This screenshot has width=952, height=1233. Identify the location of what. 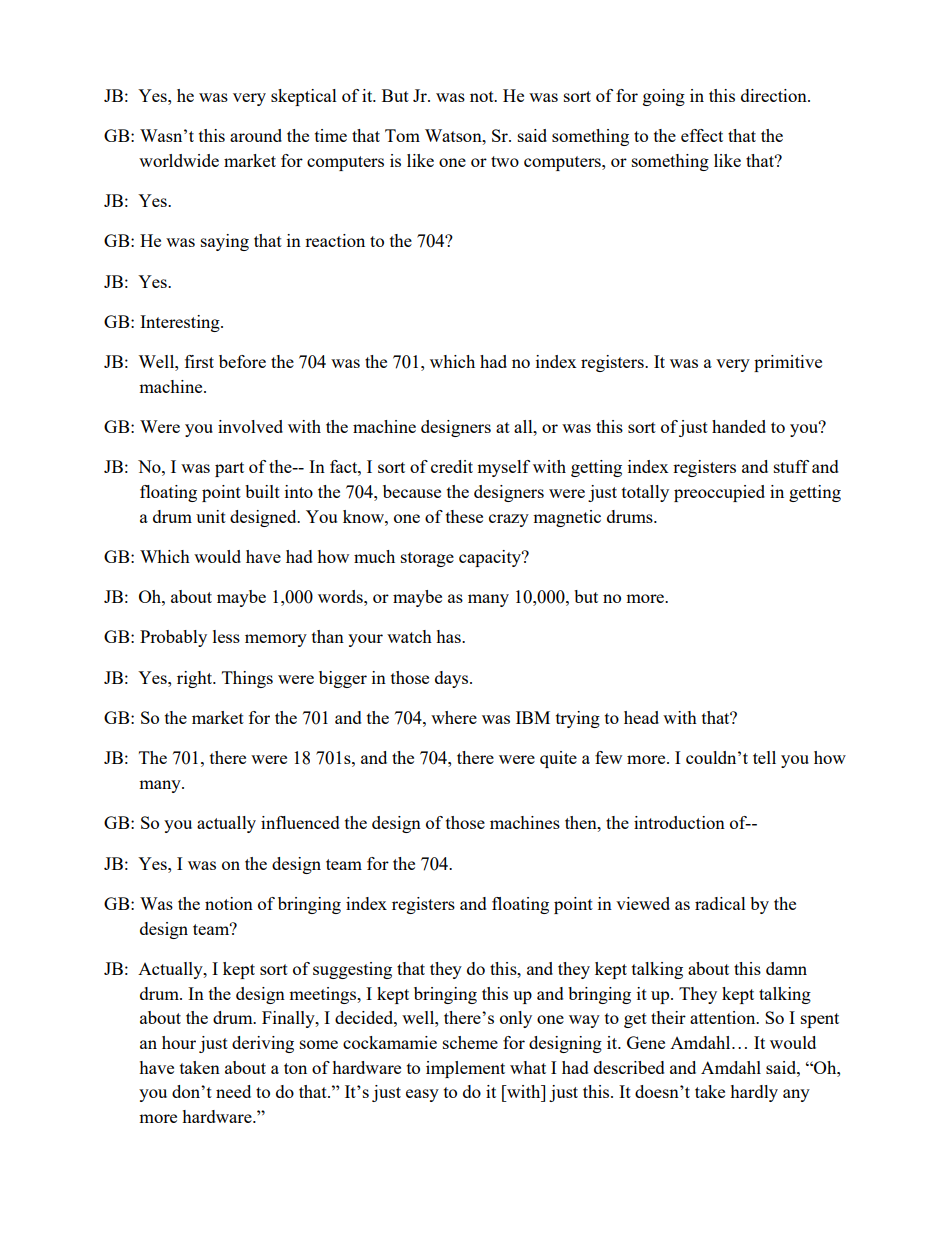
(528, 1067).
